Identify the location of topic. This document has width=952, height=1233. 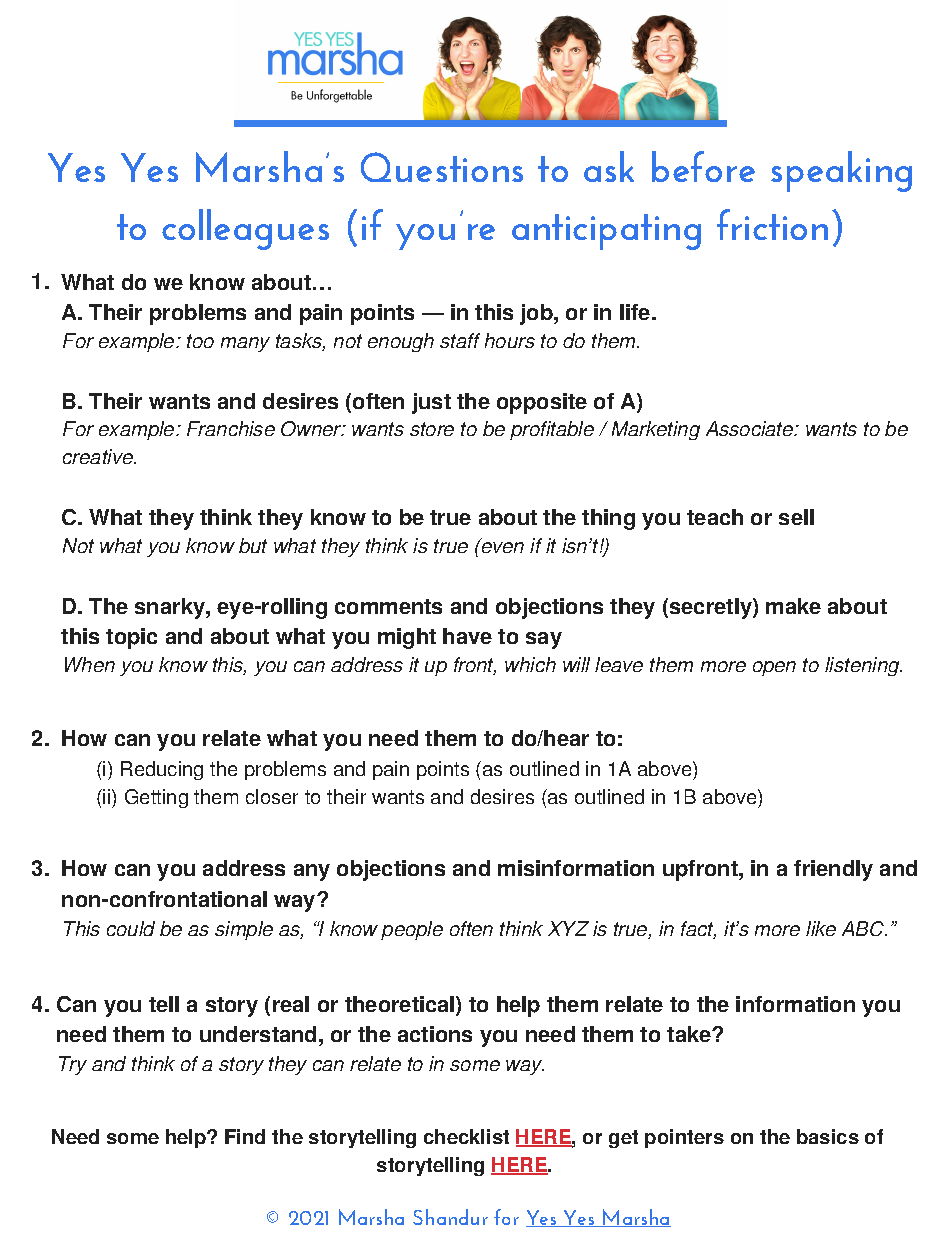
(131, 638).
